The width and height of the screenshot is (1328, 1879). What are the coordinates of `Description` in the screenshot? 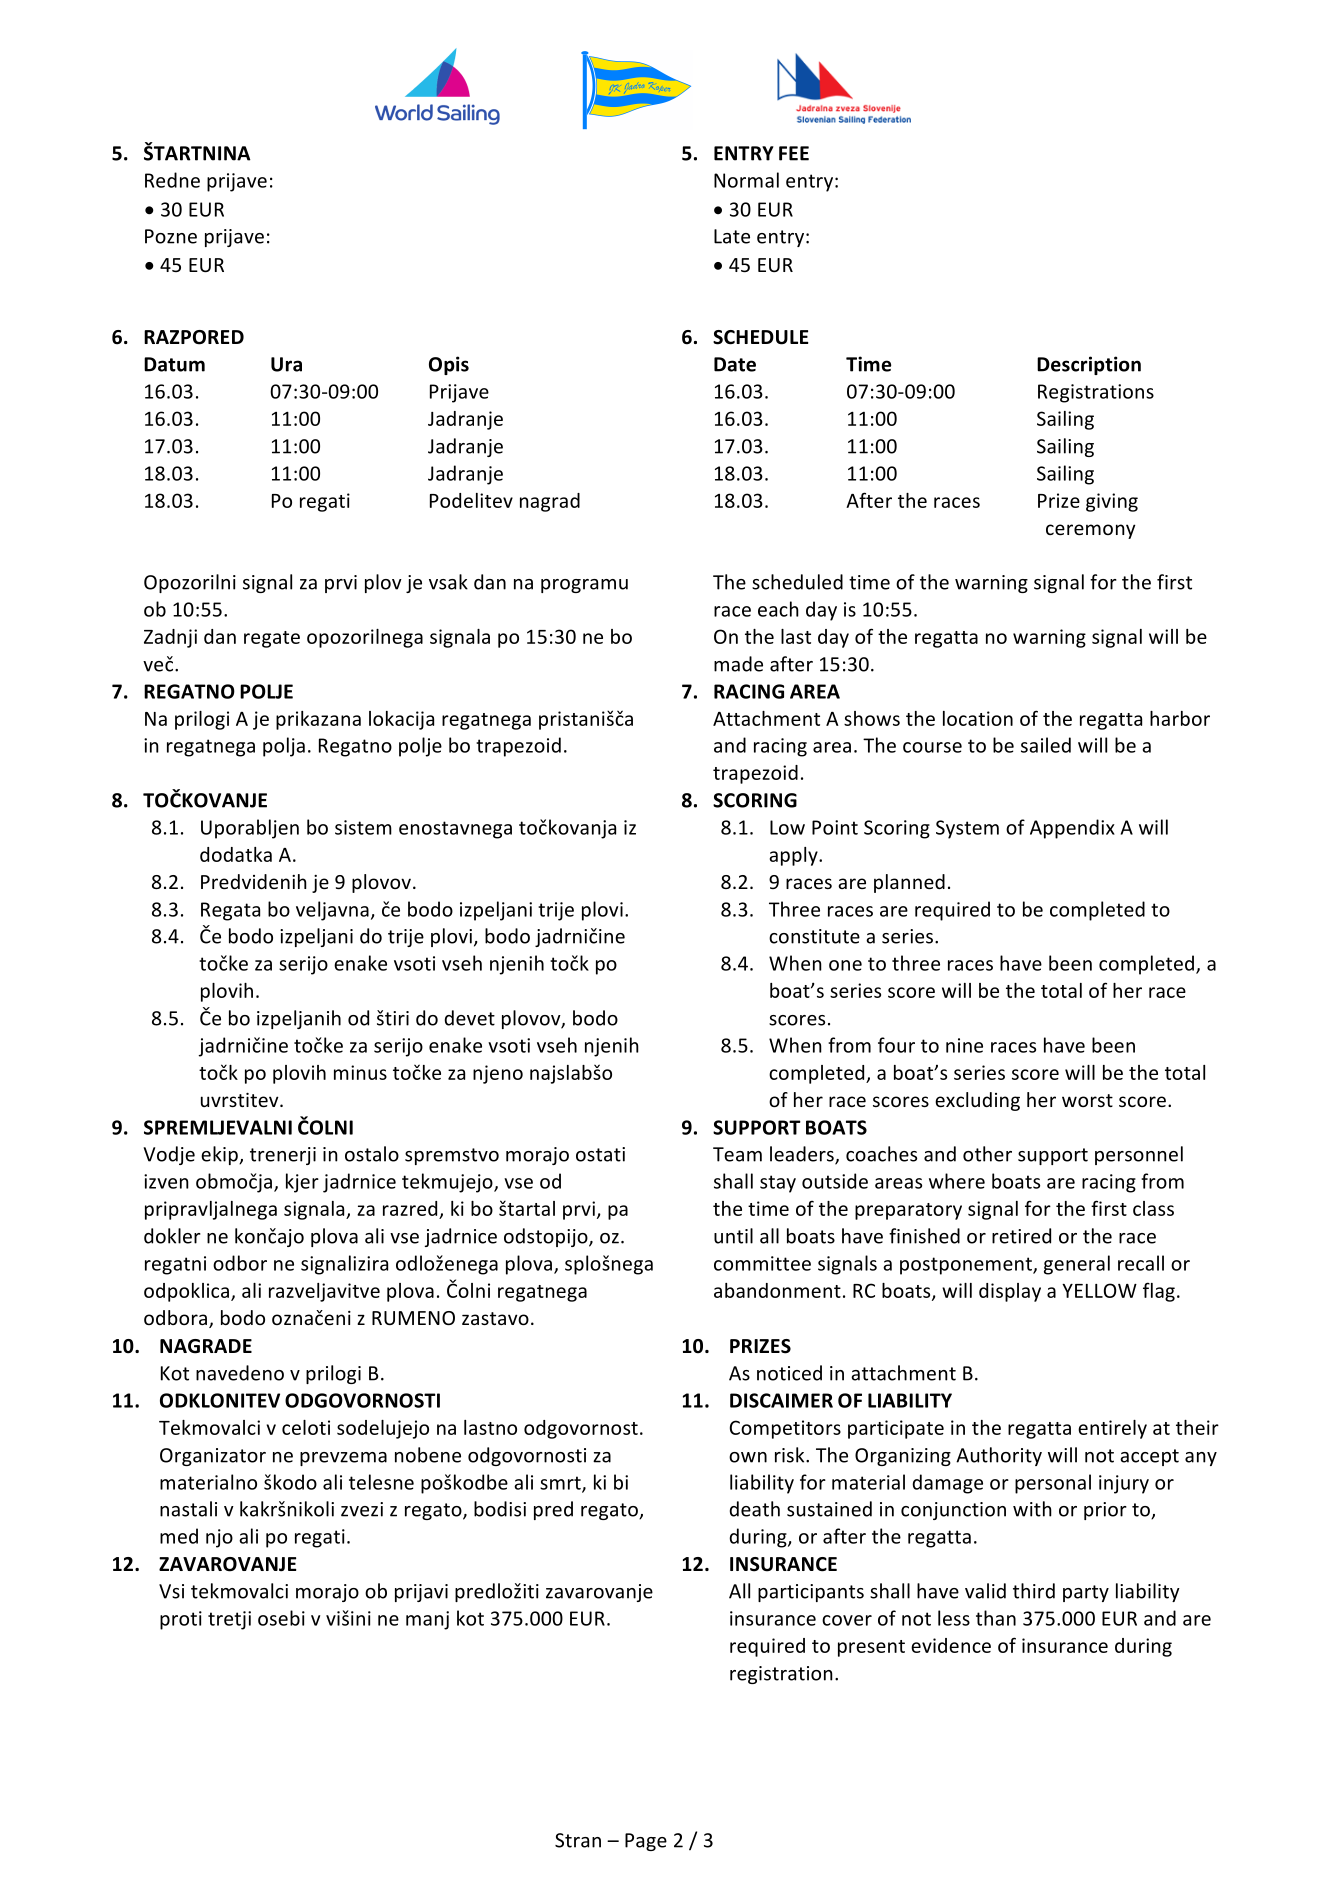 It's located at (1089, 365).
